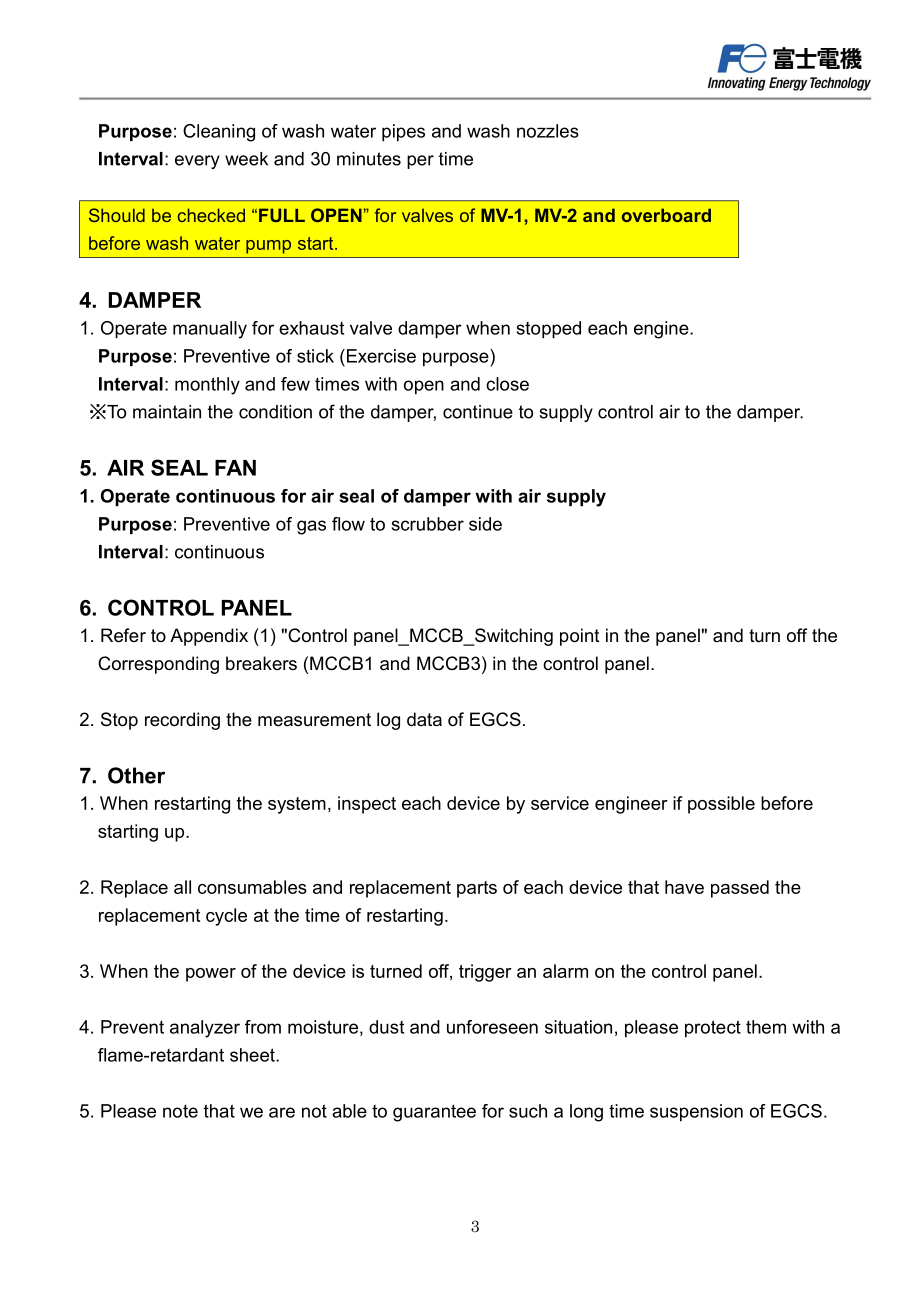 The width and height of the page is (924, 1308). I want to click on data, so click(424, 719).
